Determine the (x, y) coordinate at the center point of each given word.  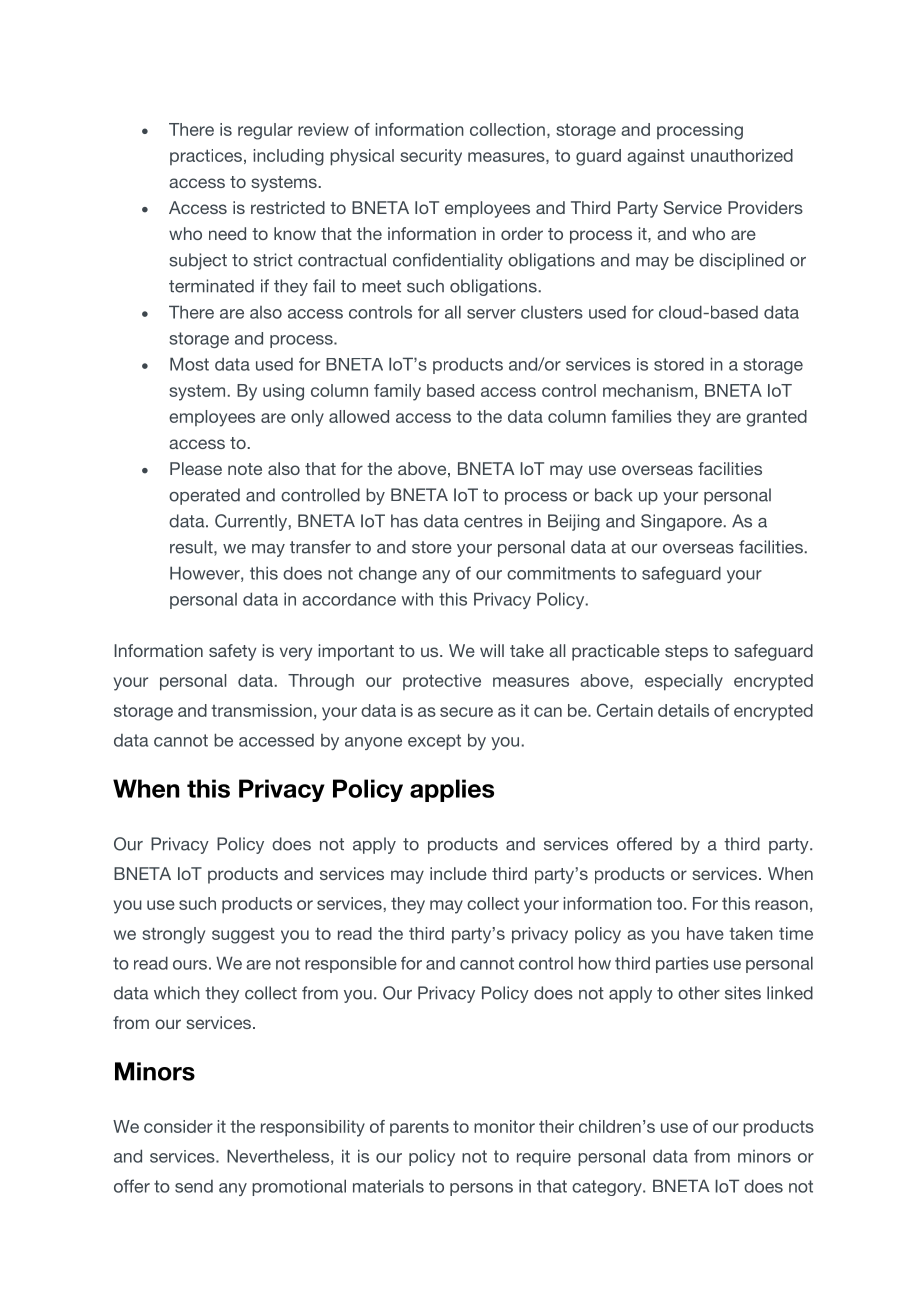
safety (232, 652)
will (492, 650)
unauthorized (742, 155)
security (431, 157)
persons (481, 1189)
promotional (299, 1187)
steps (686, 653)
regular (265, 131)
